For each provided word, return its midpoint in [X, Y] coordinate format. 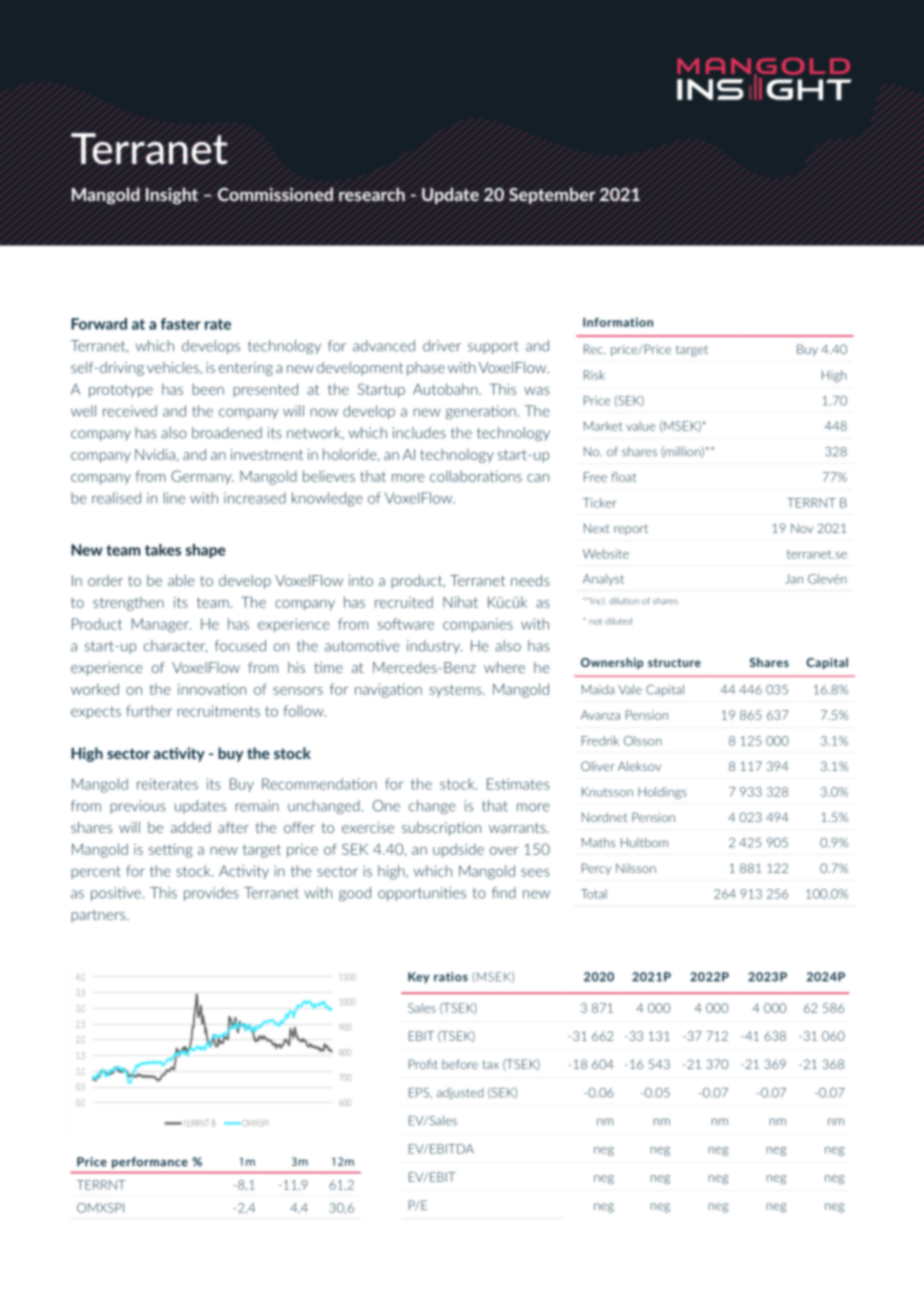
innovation [212, 689]
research [372, 194]
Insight [172, 196]
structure [674, 662]
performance [150, 1163]
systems [456, 690]
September [552, 195]
